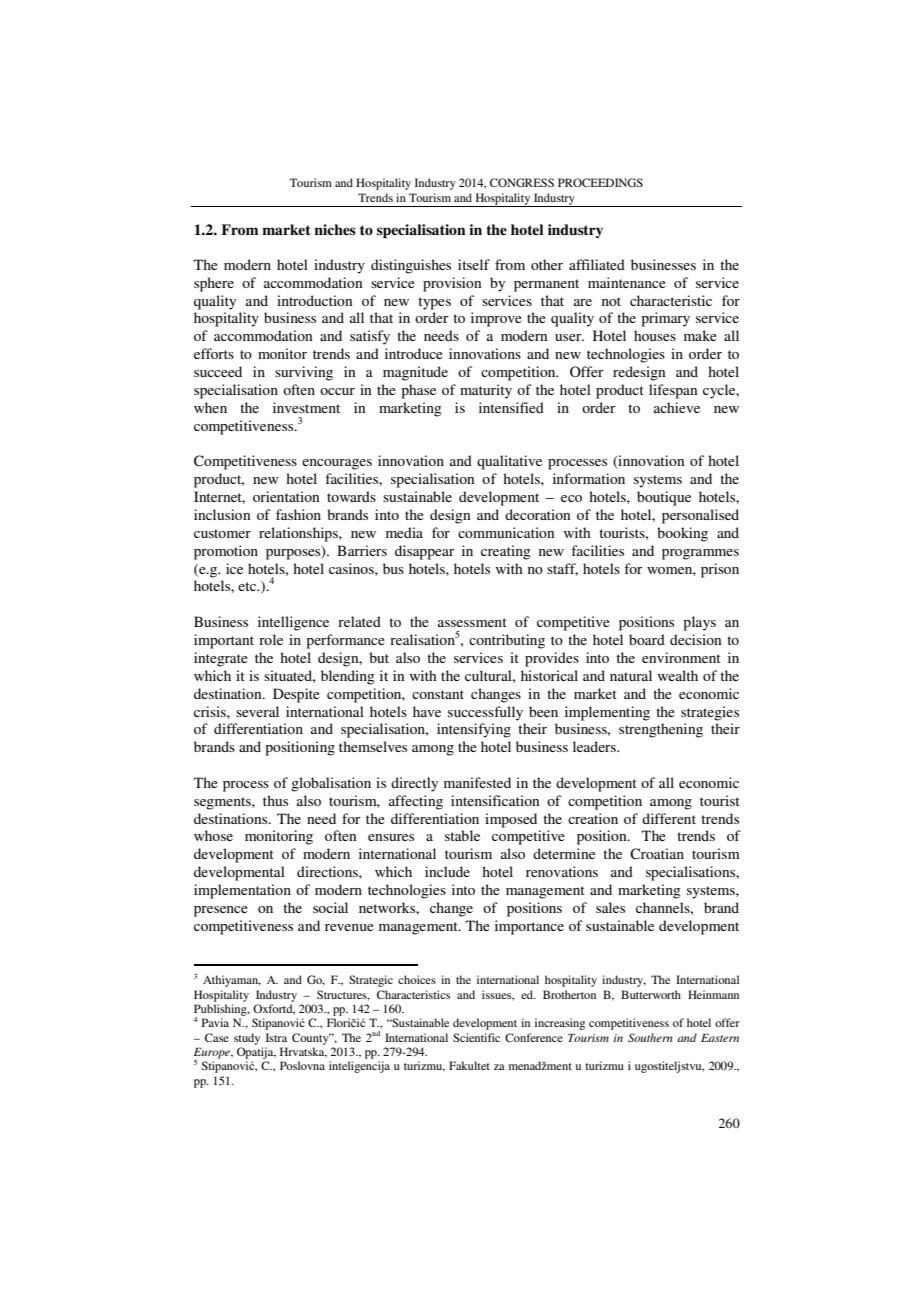 The height and width of the page is (1308, 924). I want to click on Scientific, so click(476, 1037).
